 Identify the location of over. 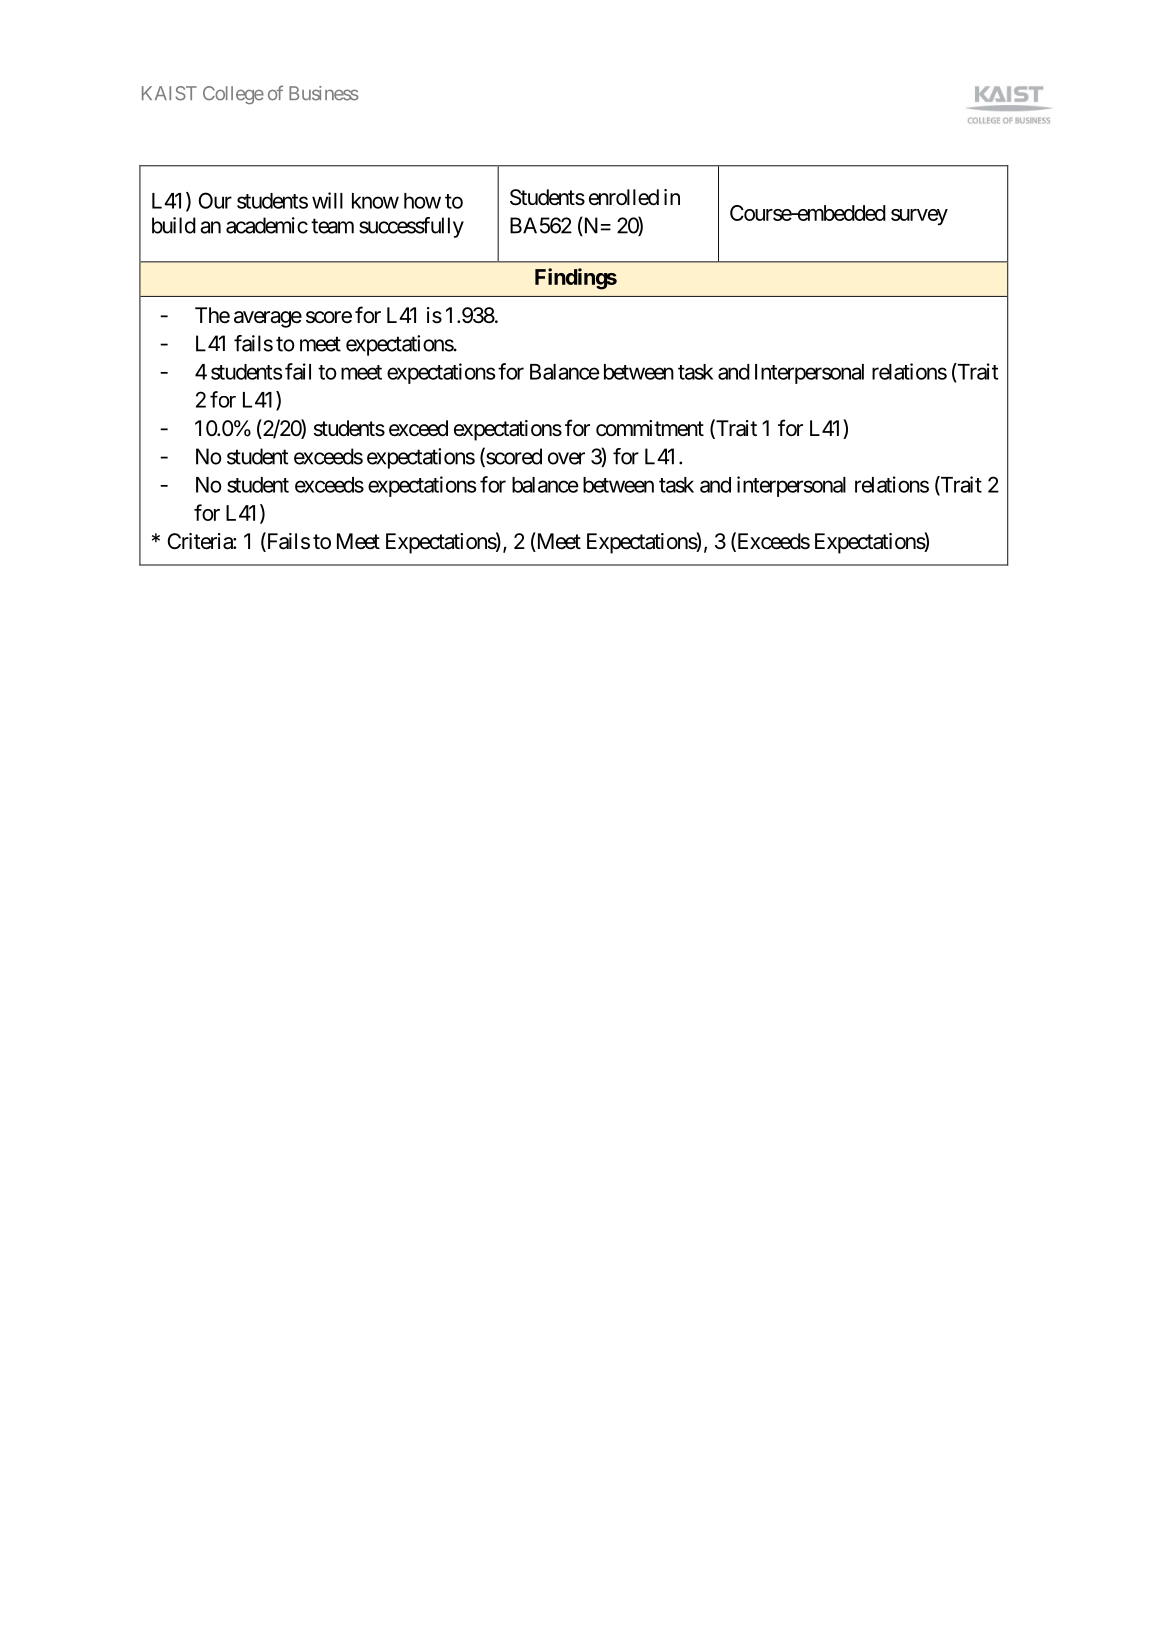
(566, 458).
